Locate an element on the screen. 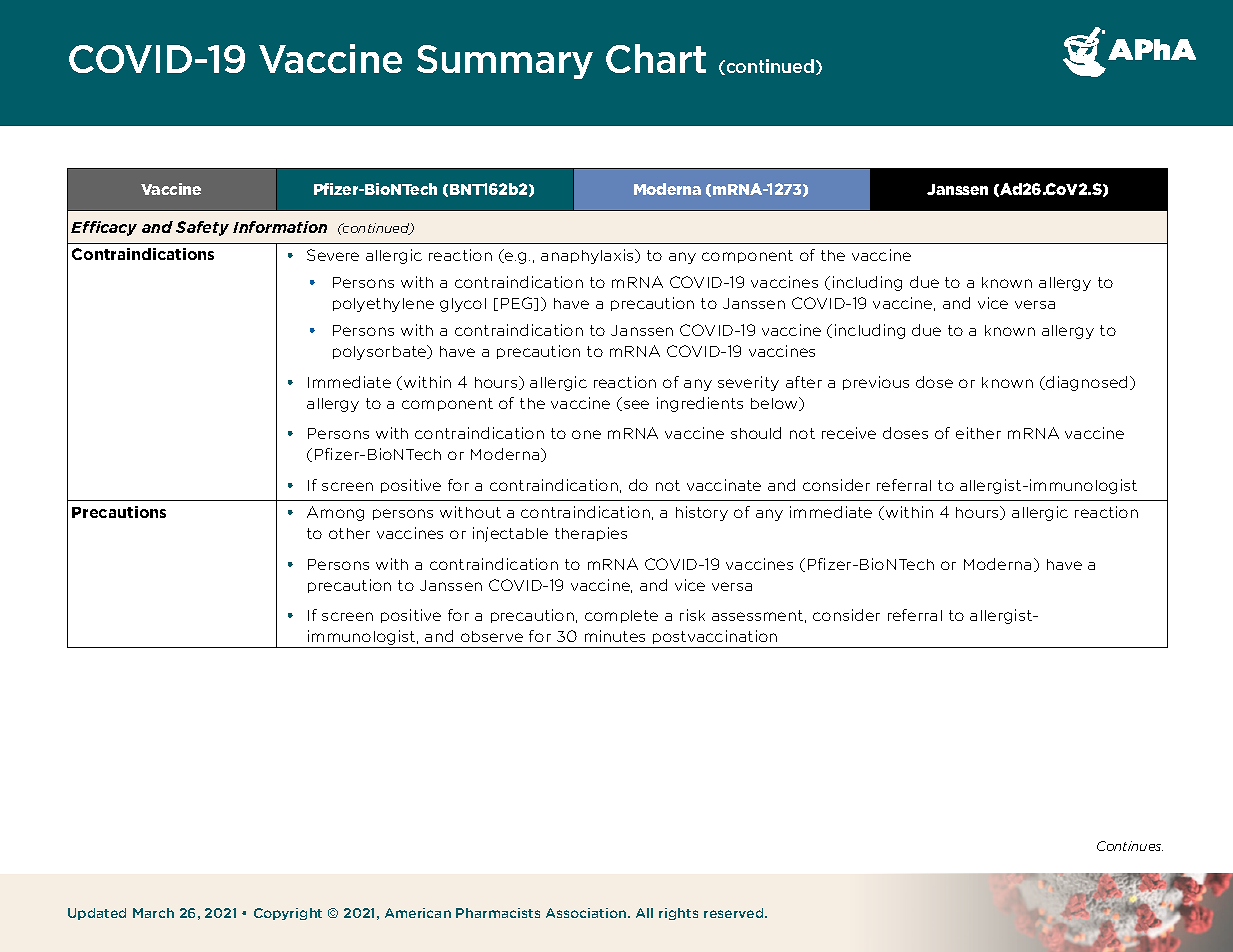  Summary is located at coordinates (505, 62).
